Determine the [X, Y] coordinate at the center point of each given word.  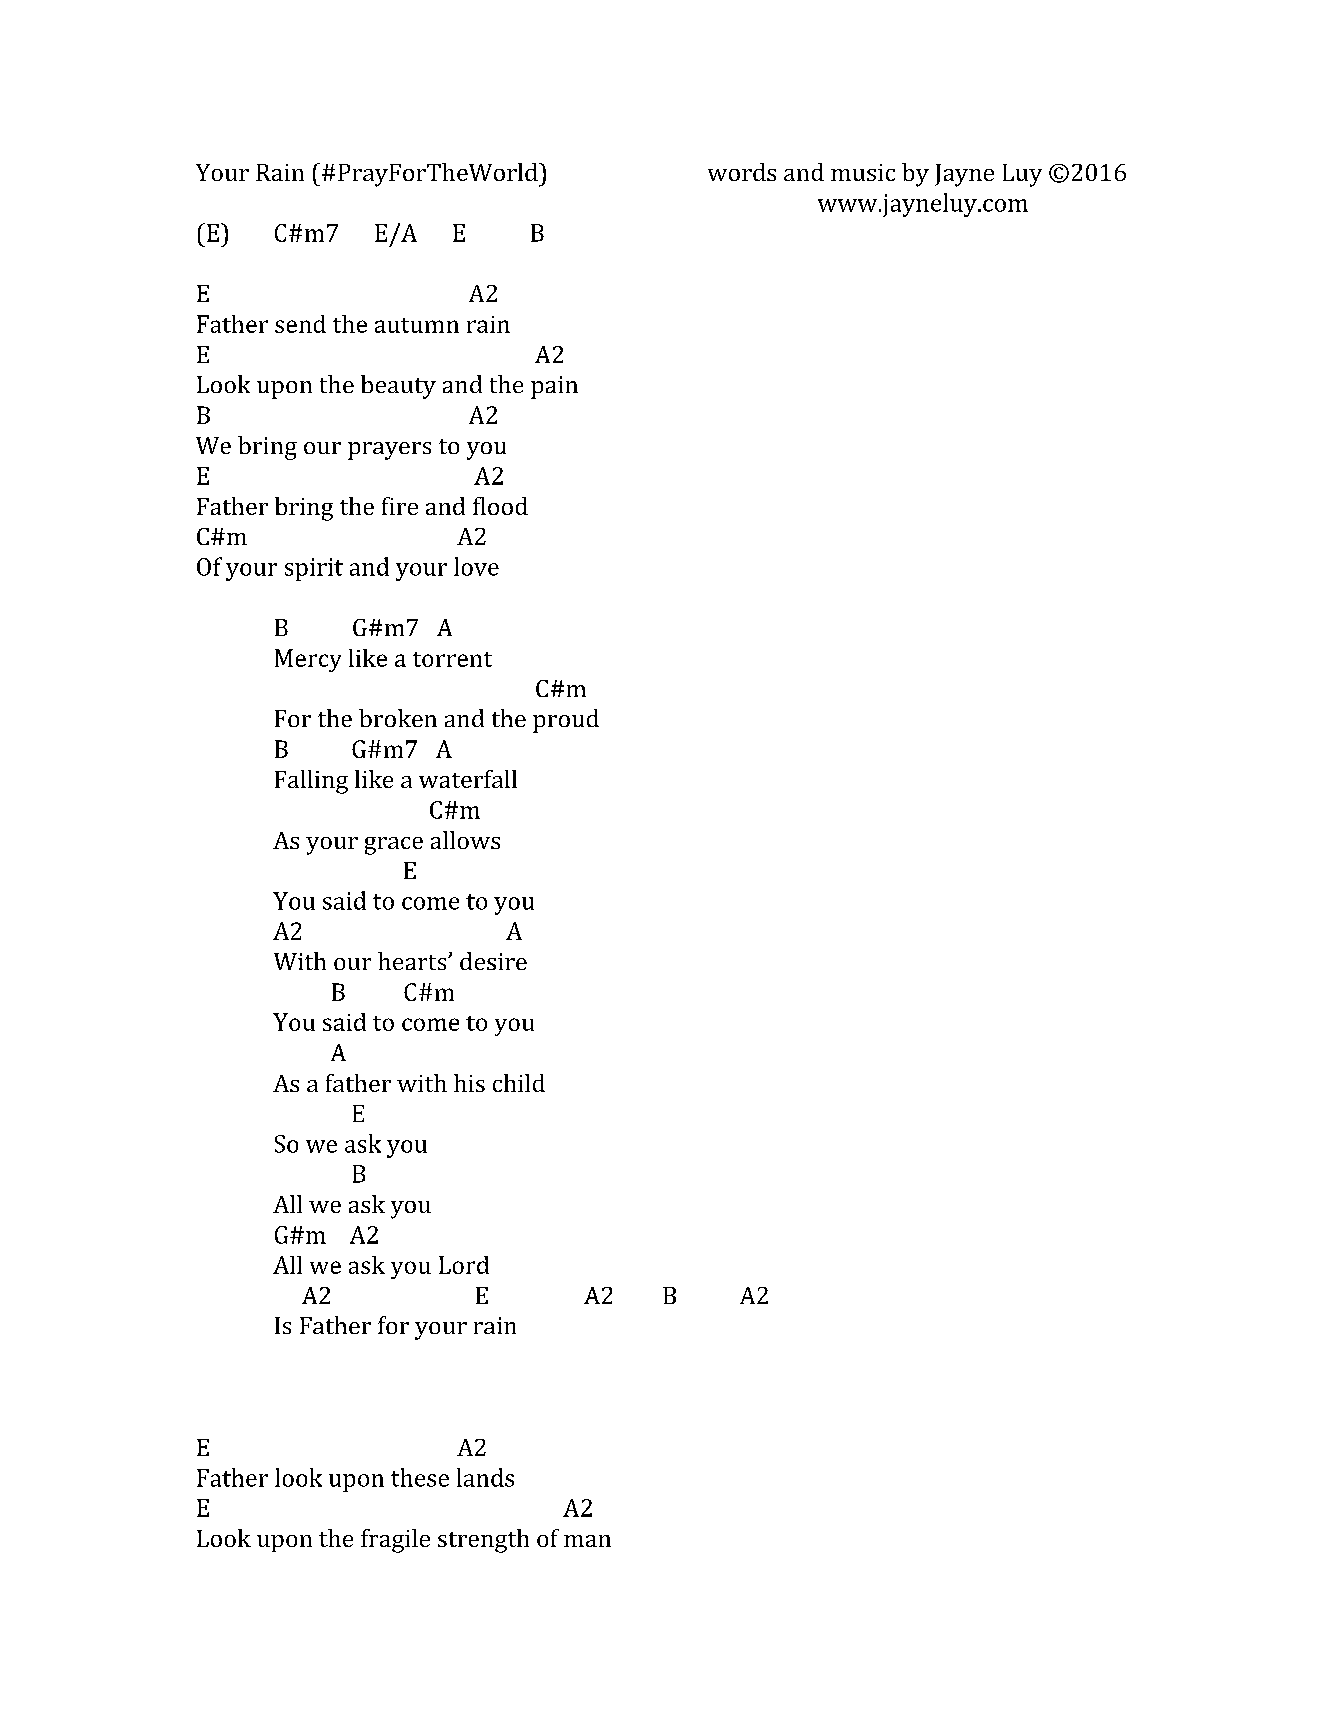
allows [465, 840]
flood [500, 506]
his [469, 1083]
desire [493, 961]
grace [394, 846]
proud [566, 721]
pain [554, 387]
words [742, 172]
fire [400, 506]
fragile [395, 1541]
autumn [417, 325]
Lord [464, 1265]
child [519, 1083]
